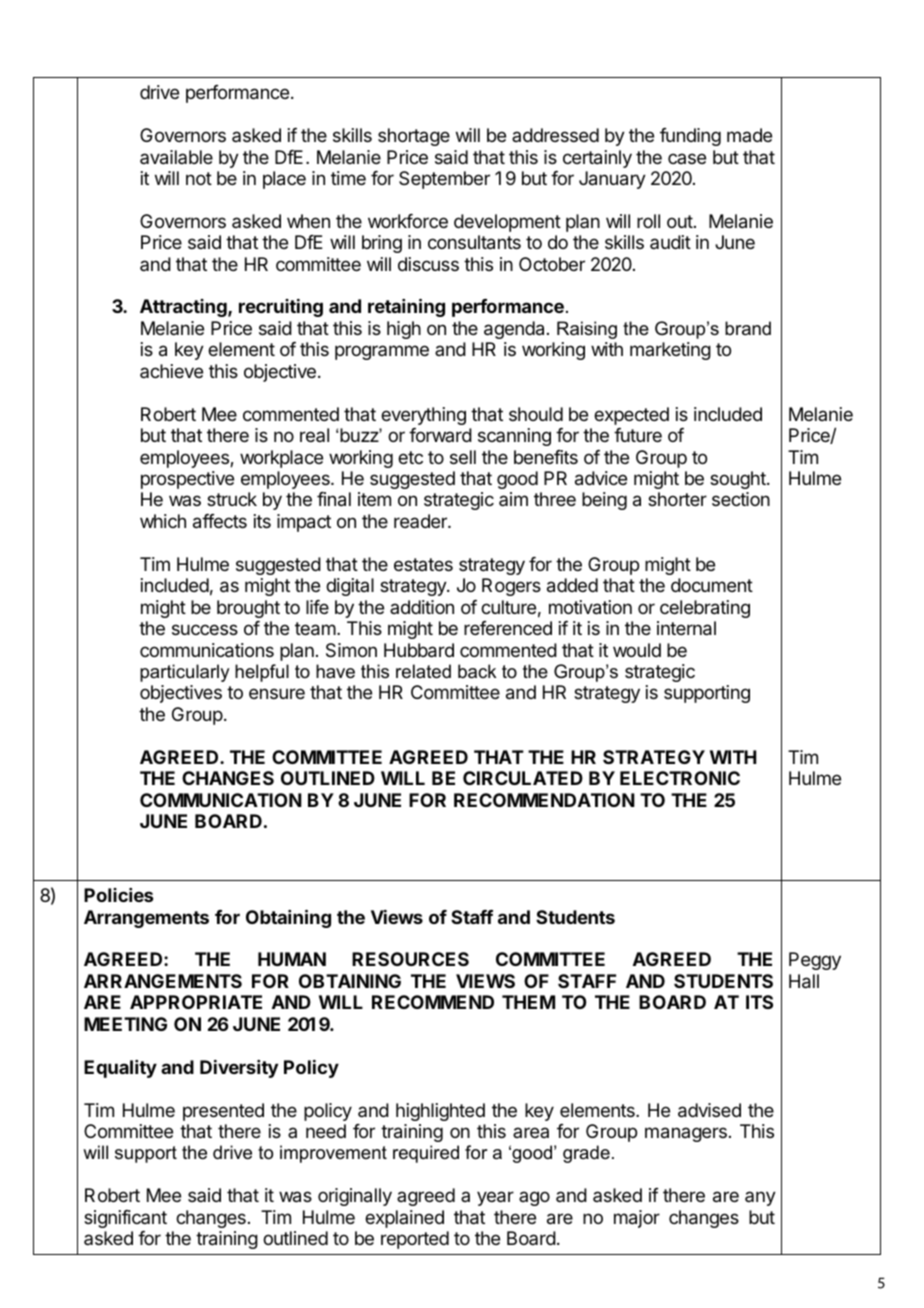 This image has width=924, height=1308. What do you see at coordinates (184, 673) in the image?
I see `particularly` at bounding box center [184, 673].
